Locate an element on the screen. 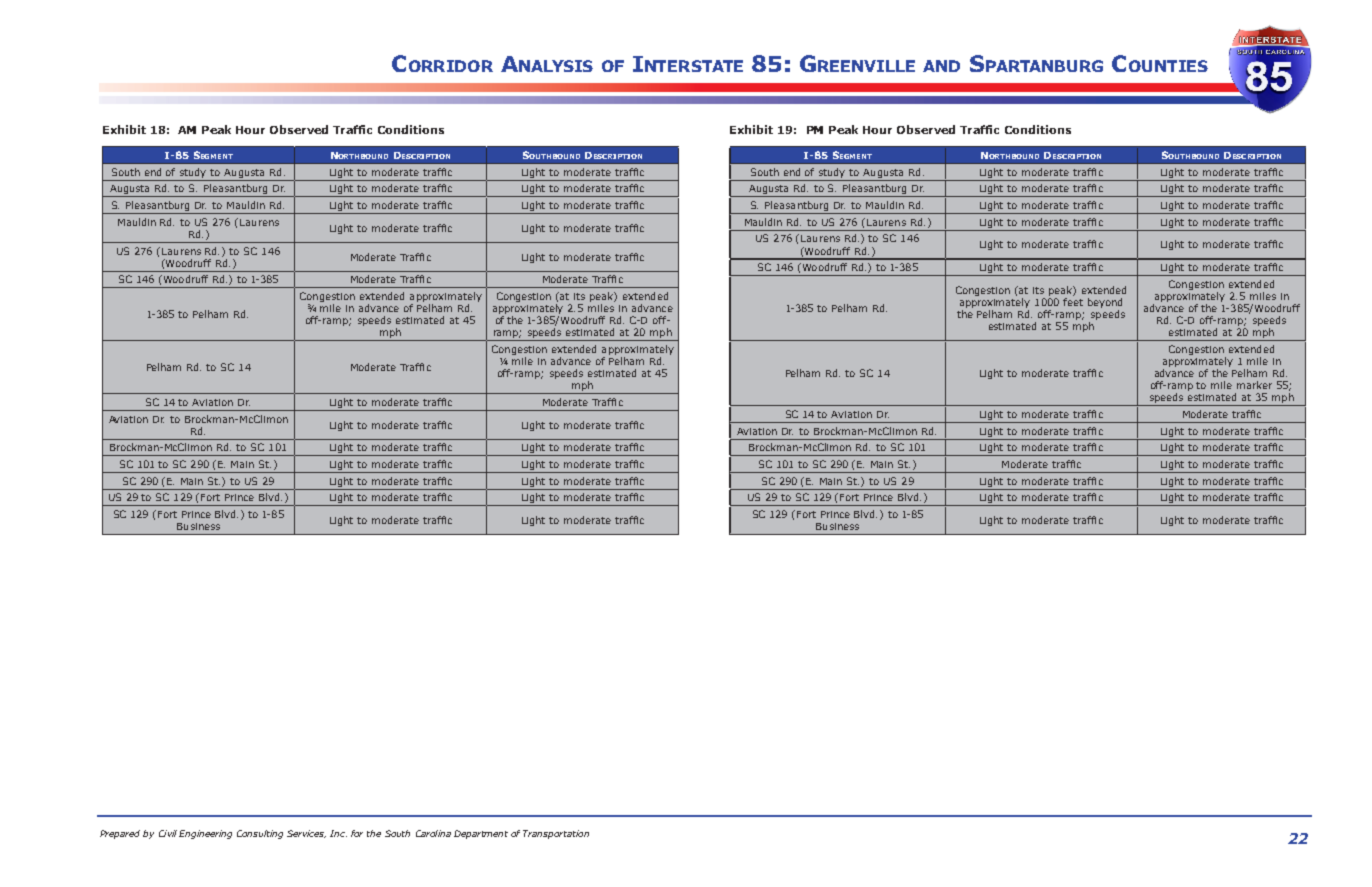  Consulting is located at coordinates (260, 834).
